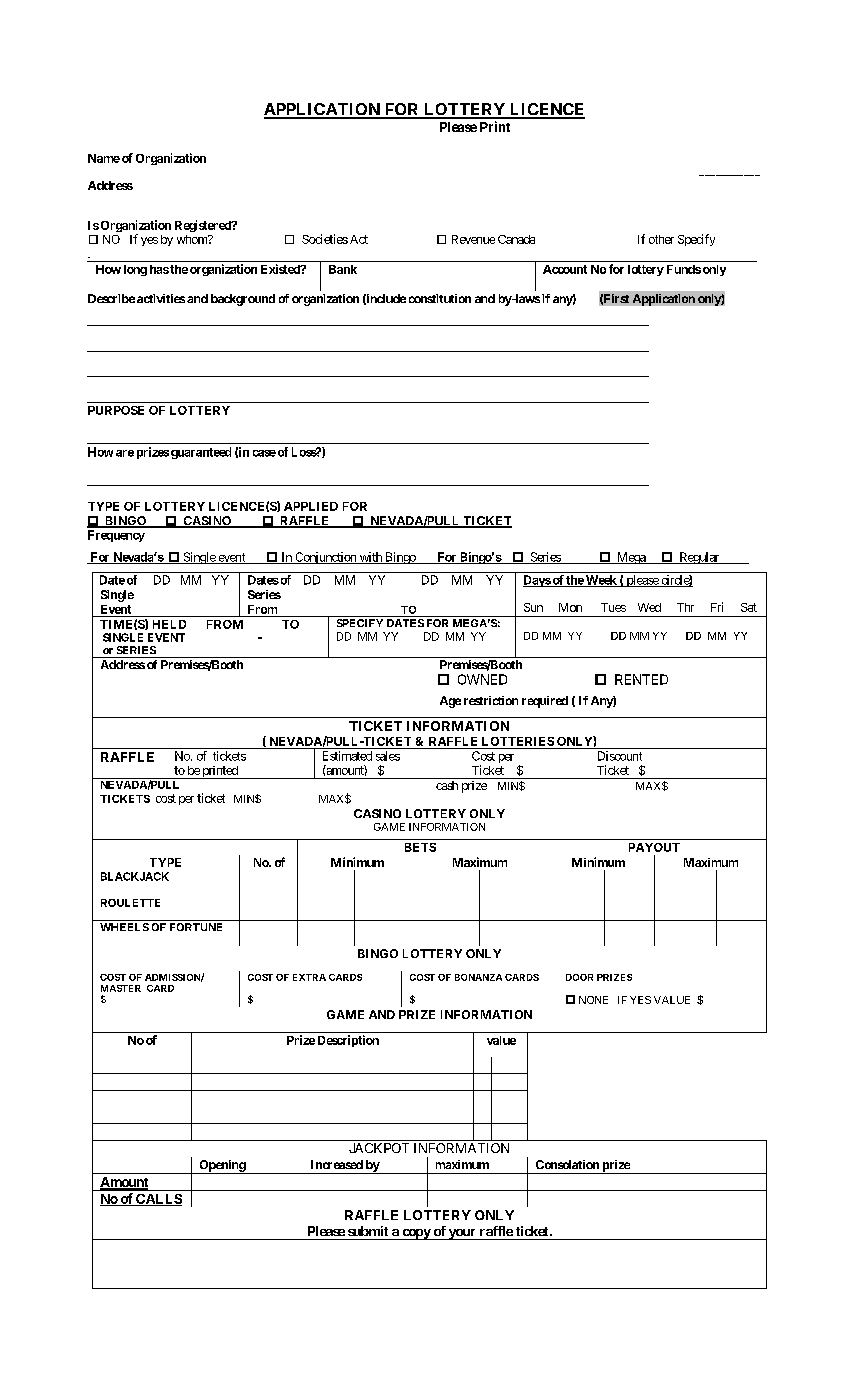 This page has height=1400, width=849. Describe the element at coordinates (661, 239) in the page. I see `other` at that location.
